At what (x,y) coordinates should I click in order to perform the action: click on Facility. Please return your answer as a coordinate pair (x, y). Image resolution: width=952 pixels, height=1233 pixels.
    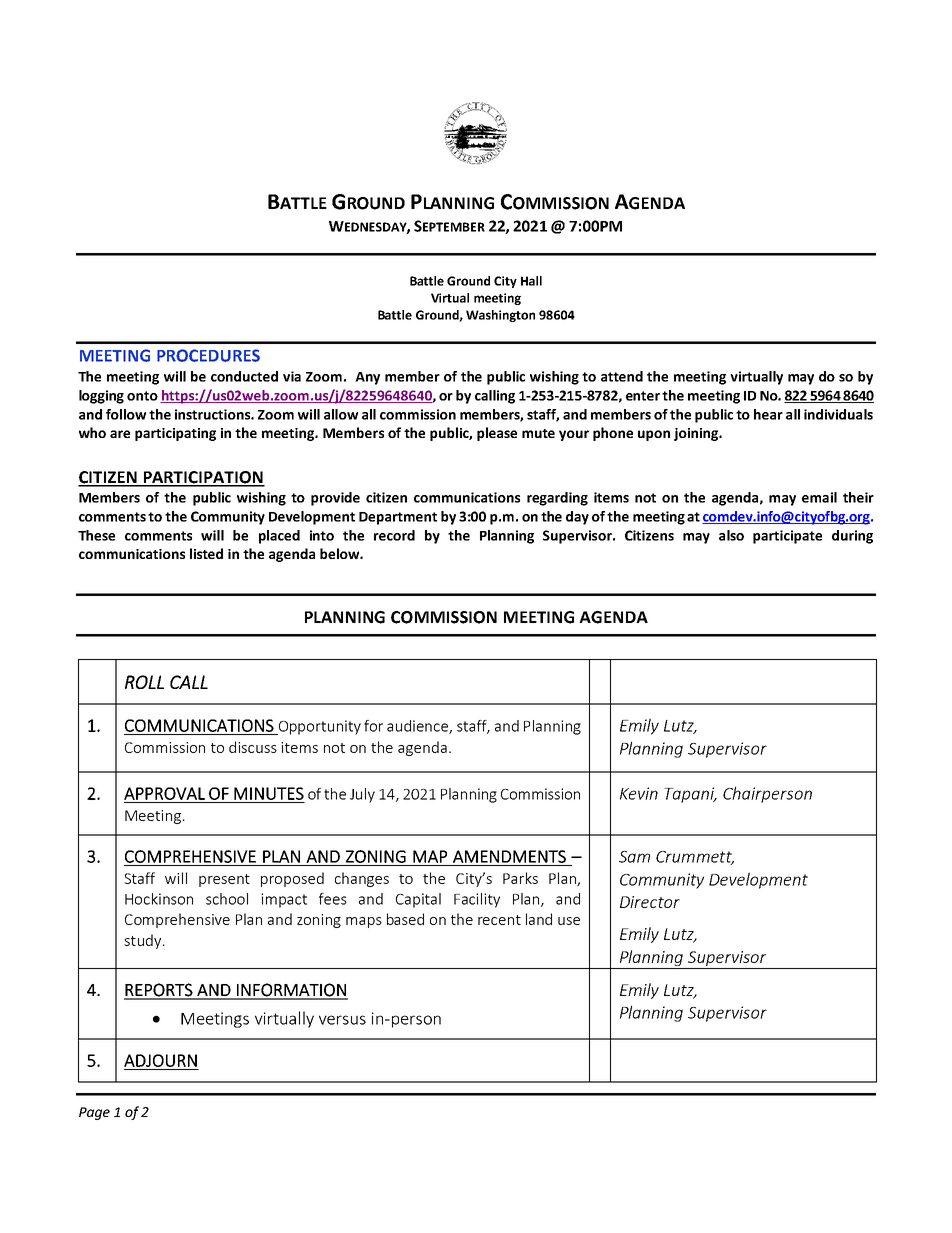
    Looking at the image, I should click on (477, 900).
